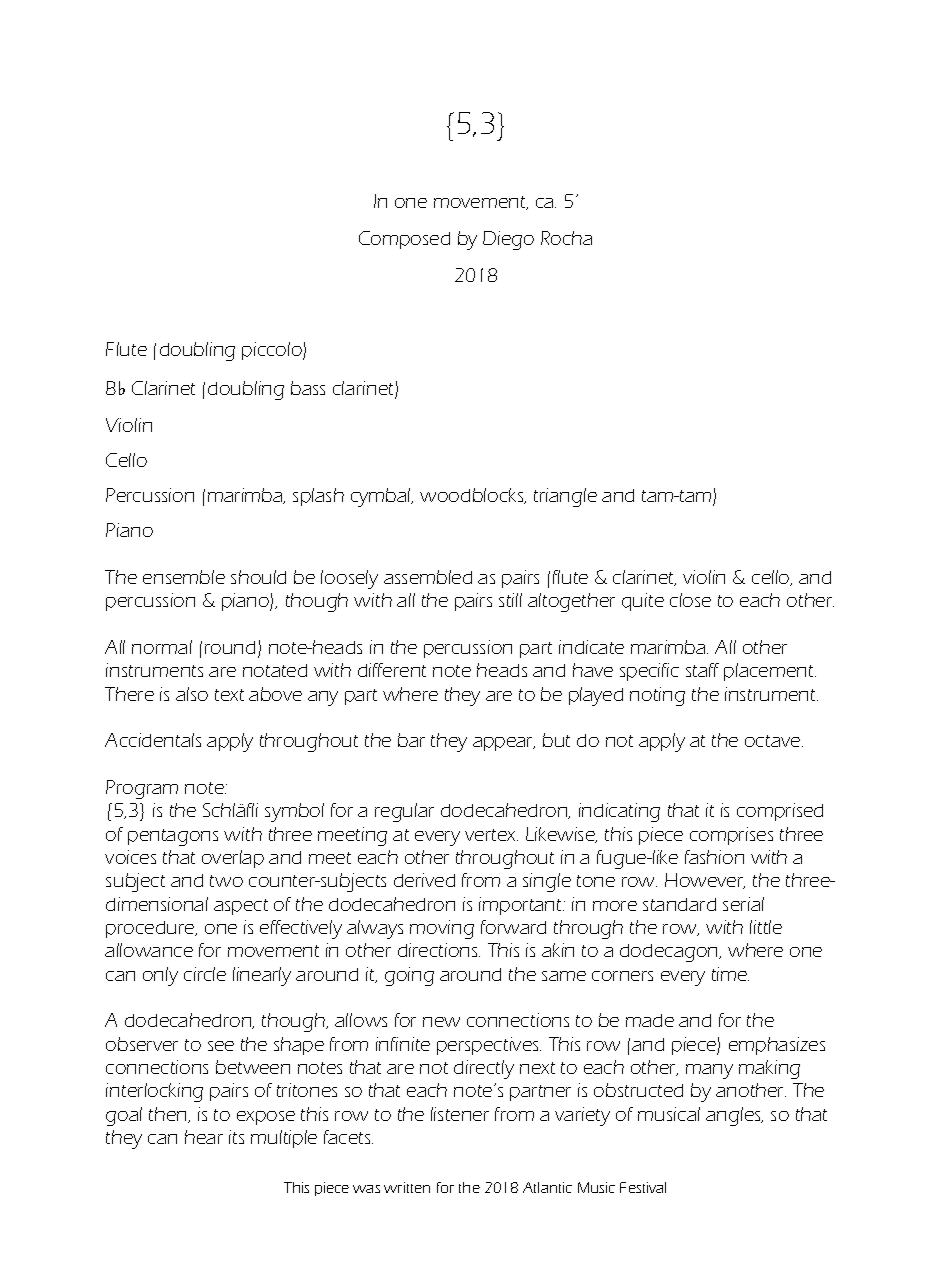 The height and width of the image is (1270, 952). I want to click on derived, so click(424, 880).
